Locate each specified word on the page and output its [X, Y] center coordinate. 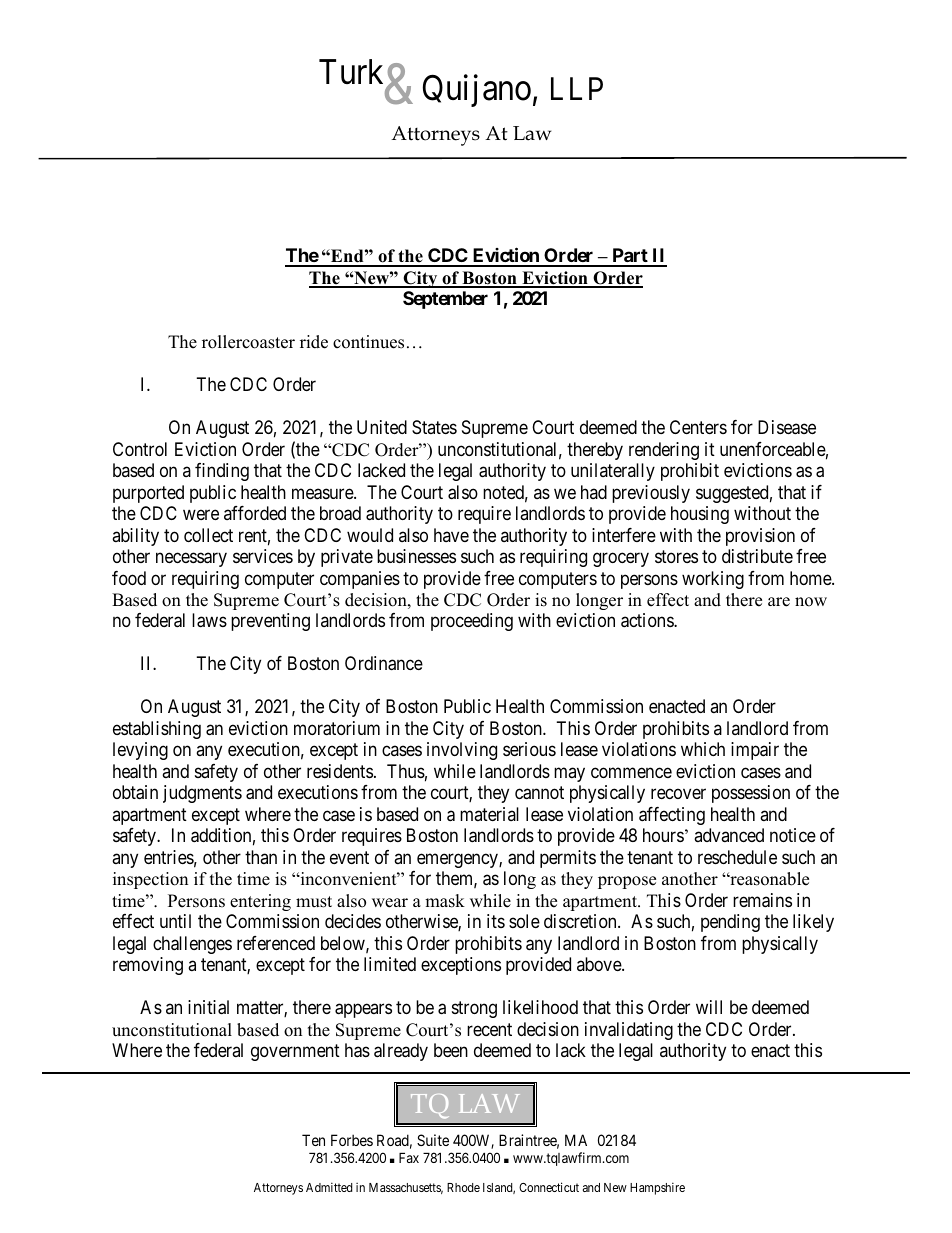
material [489, 814]
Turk [351, 71]
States [434, 427]
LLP [577, 88]
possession [751, 794]
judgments [202, 794]
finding [222, 472]
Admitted [329, 1187]
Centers [698, 427]
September [445, 300]
